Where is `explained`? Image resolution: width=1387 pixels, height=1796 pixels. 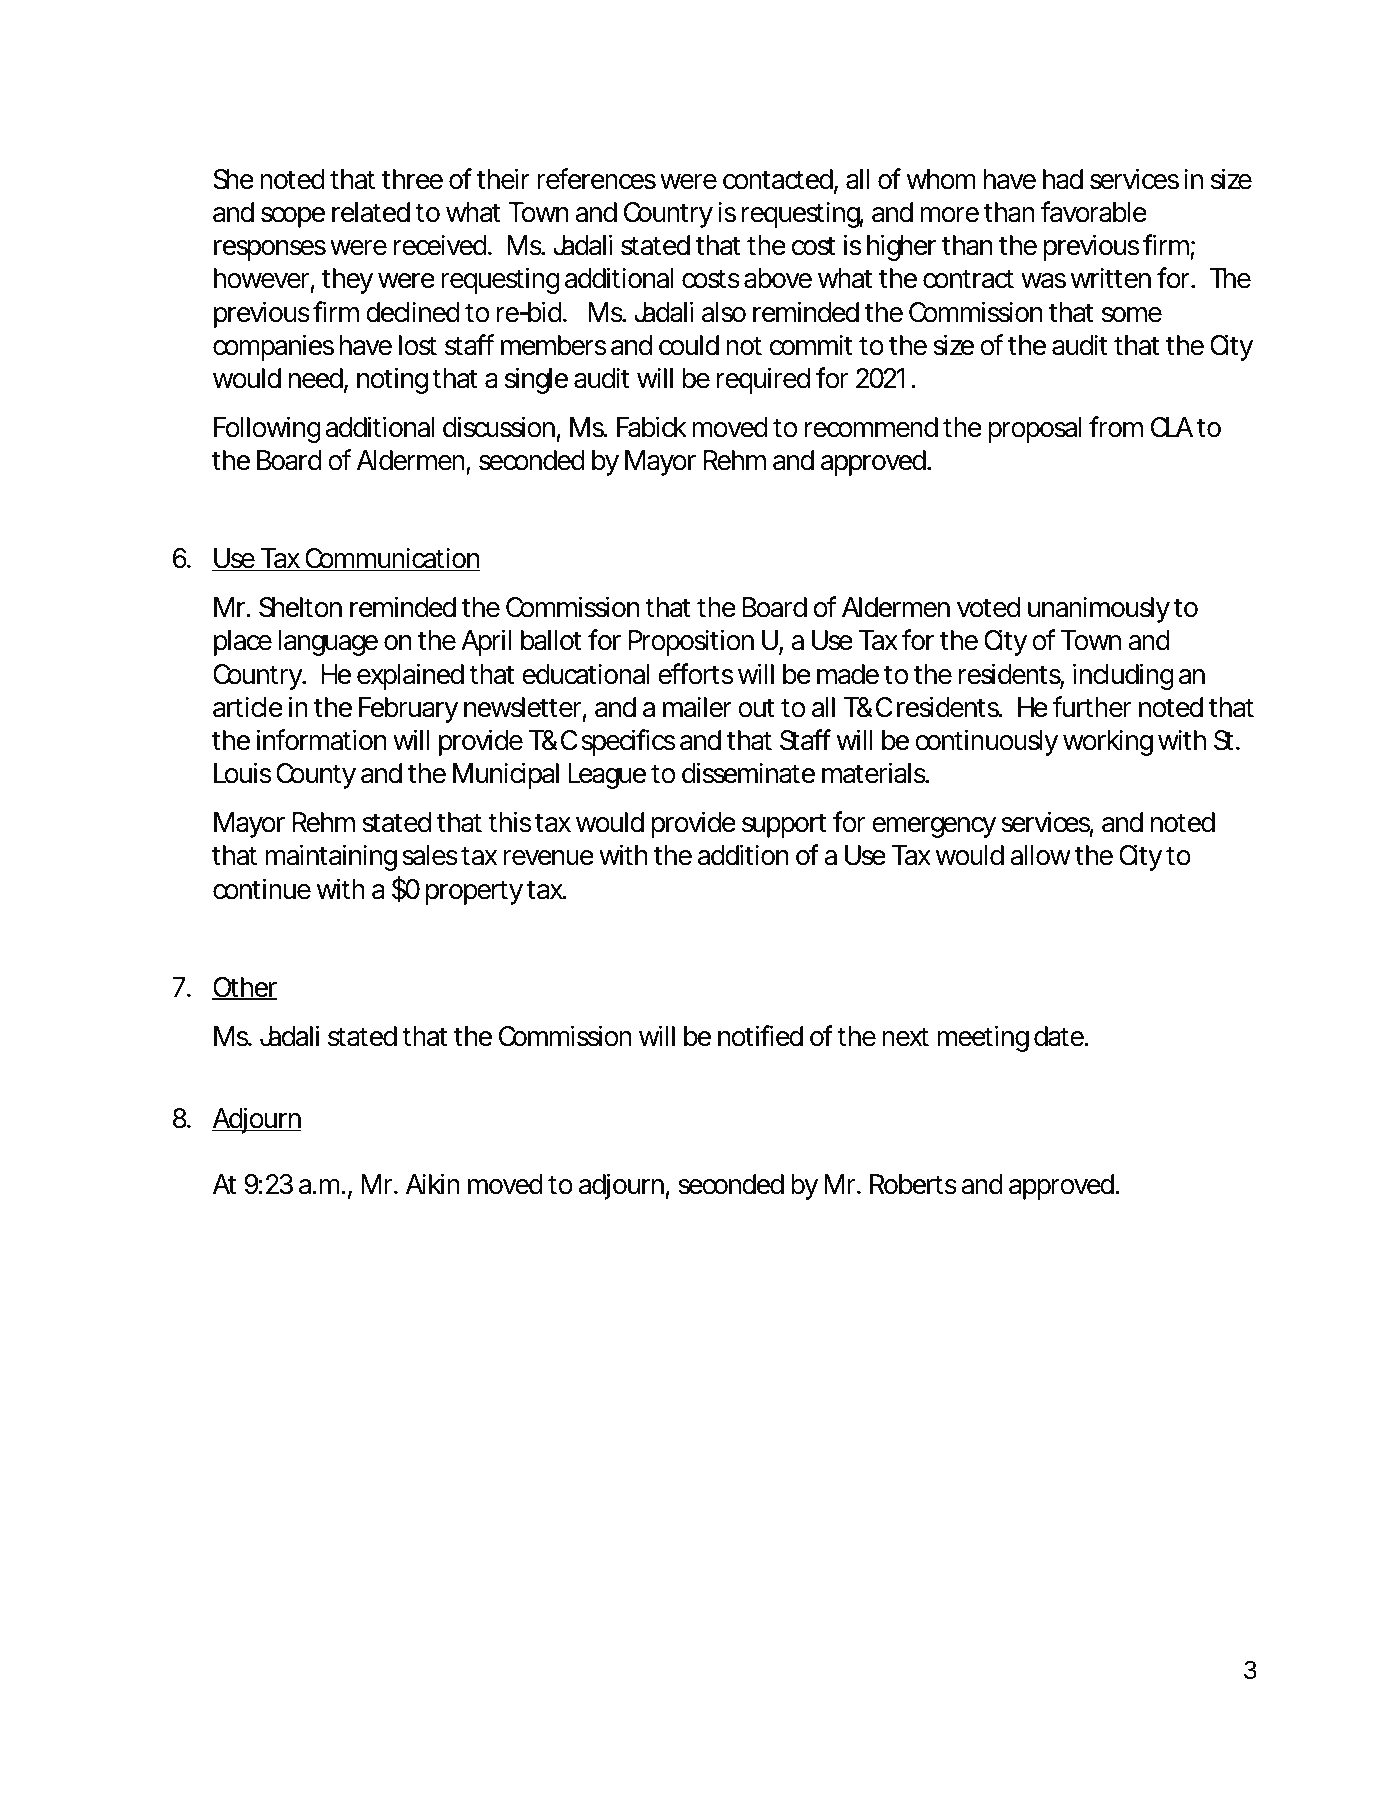 explained is located at coordinates (410, 676).
